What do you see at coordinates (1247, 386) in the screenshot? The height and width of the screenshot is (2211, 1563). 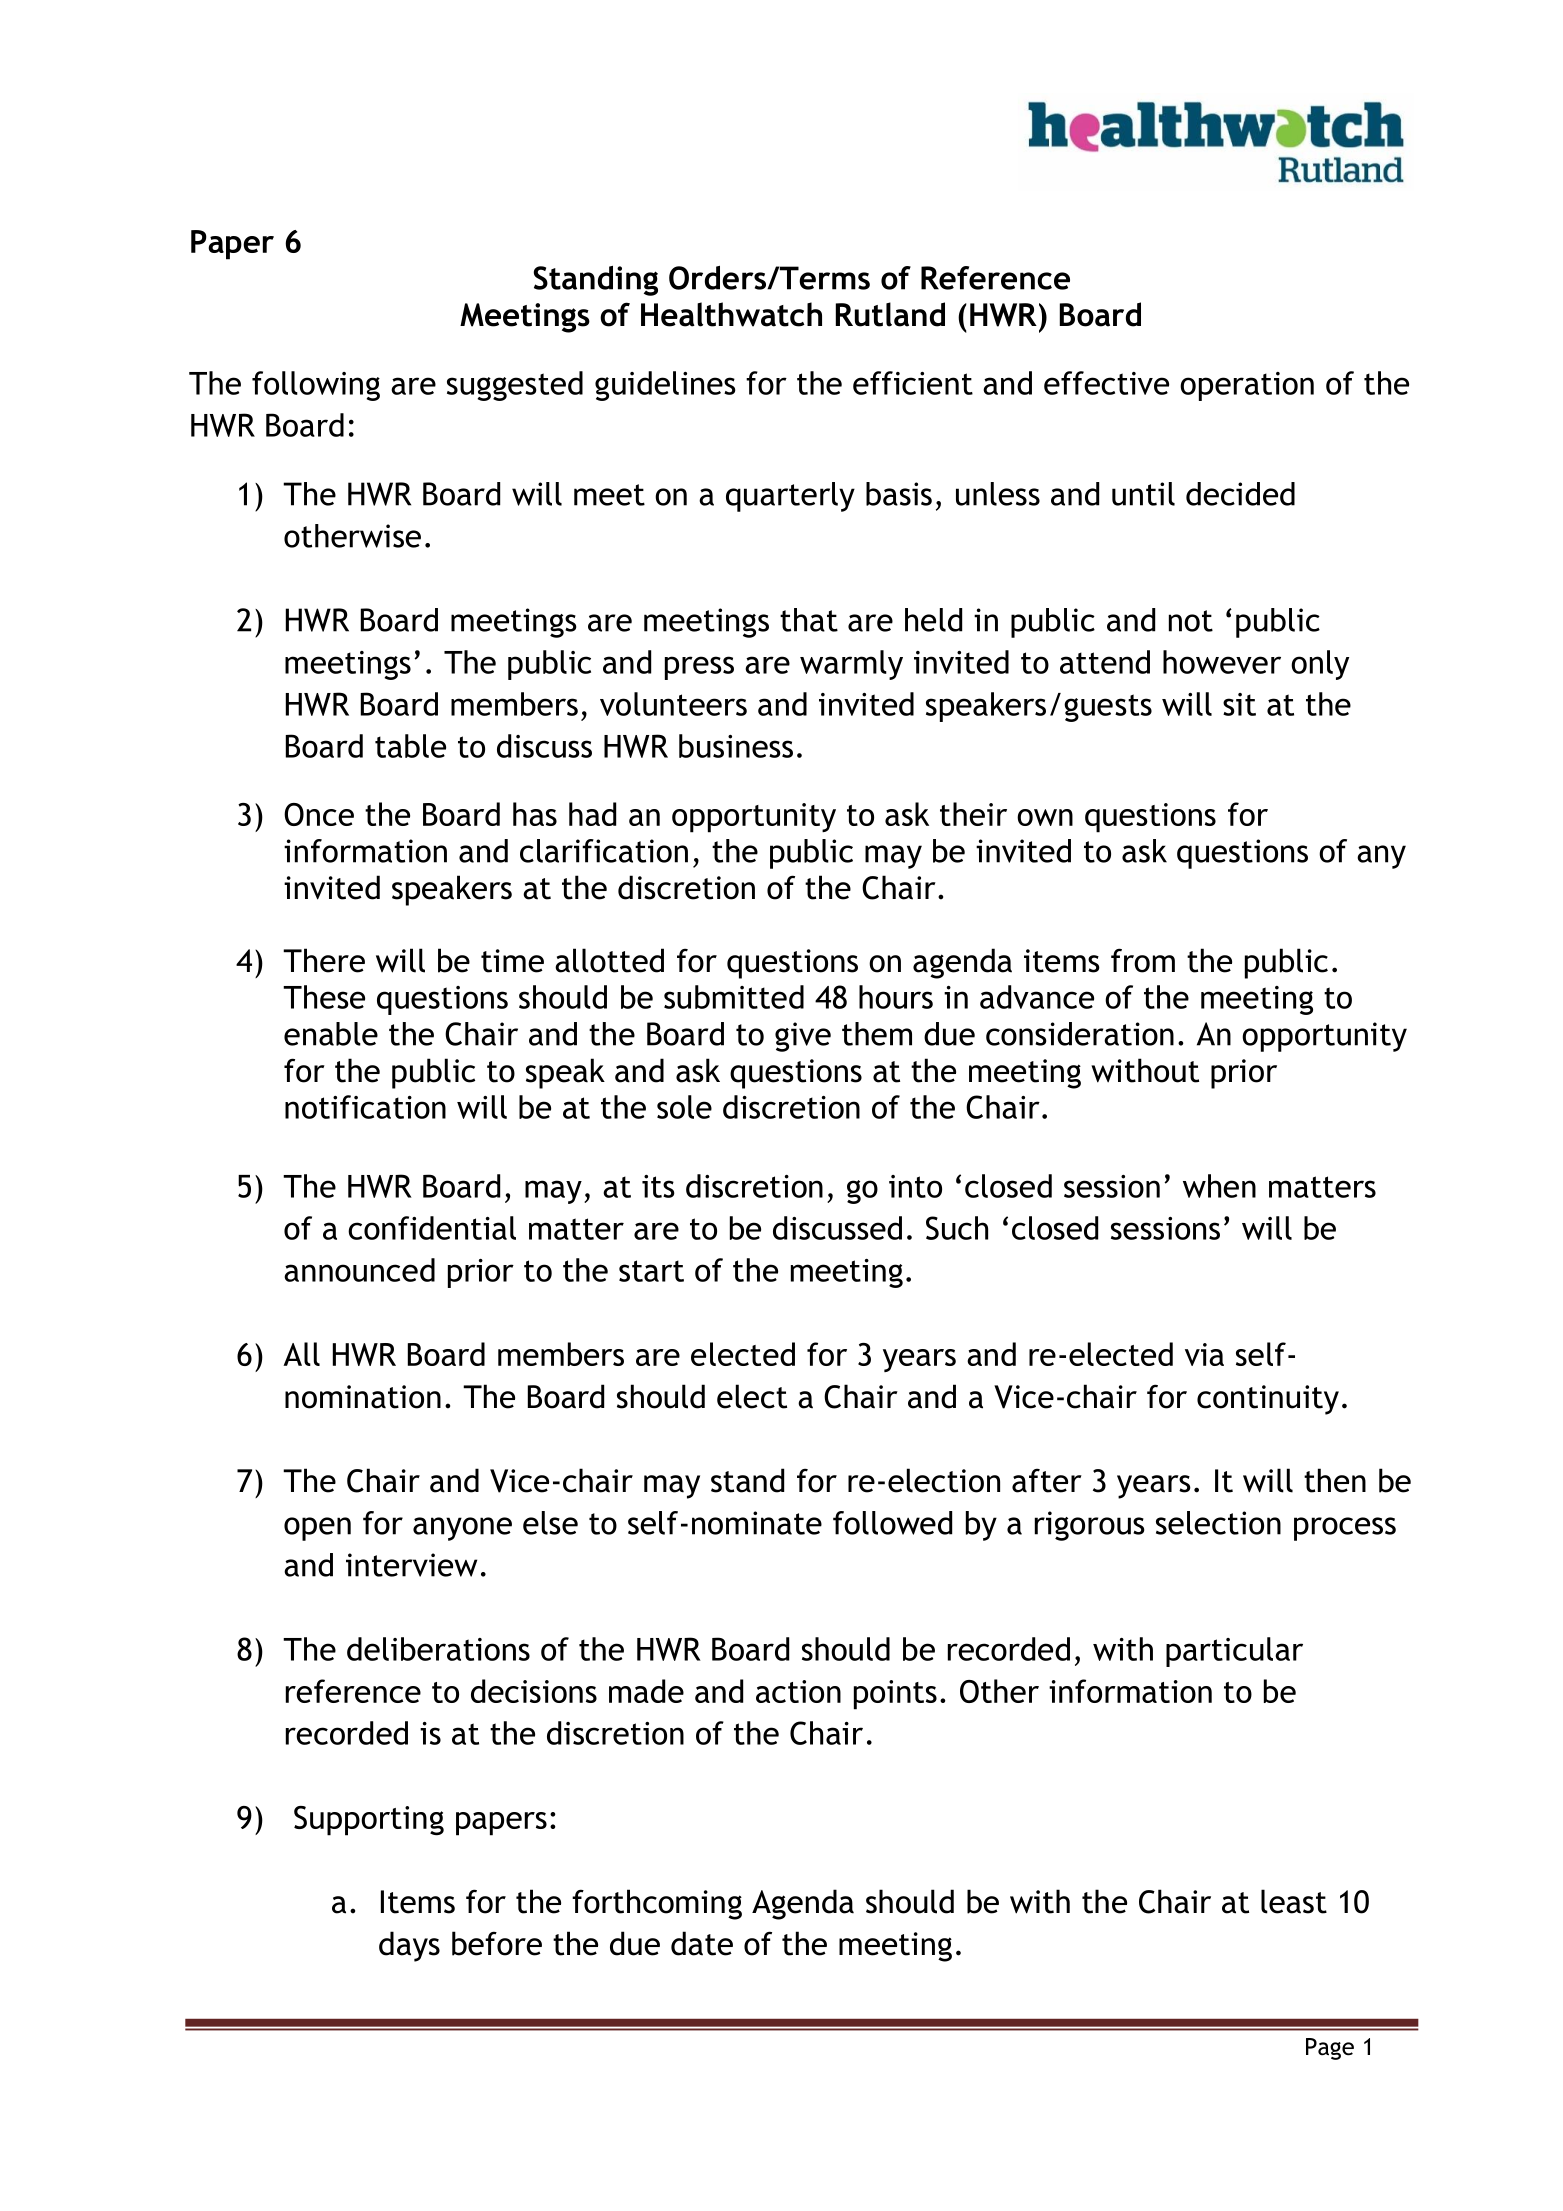 I see `operation` at bounding box center [1247, 386].
